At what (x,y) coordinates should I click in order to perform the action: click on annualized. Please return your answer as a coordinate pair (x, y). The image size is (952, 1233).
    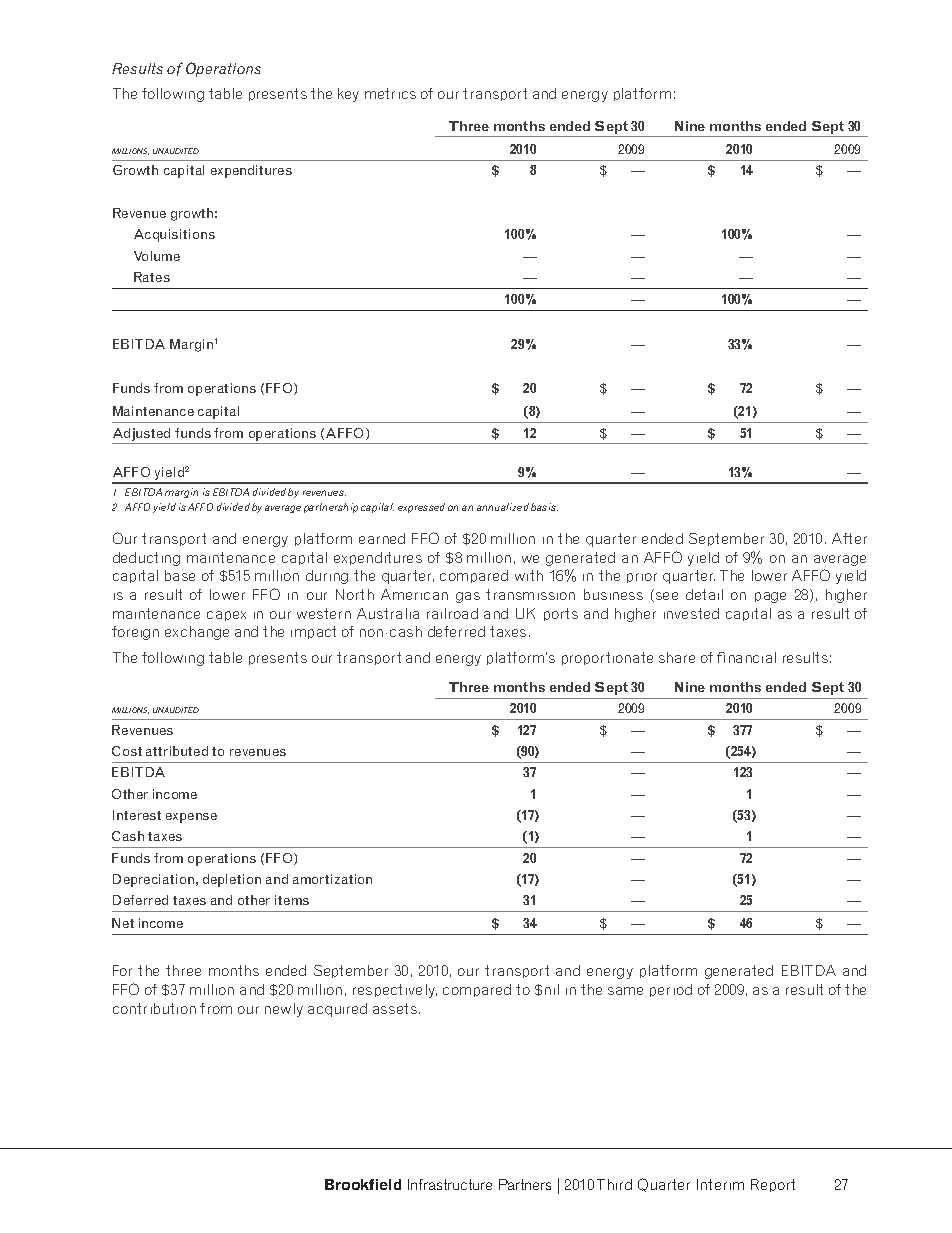
    Looking at the image, I should click on (503, 507).
